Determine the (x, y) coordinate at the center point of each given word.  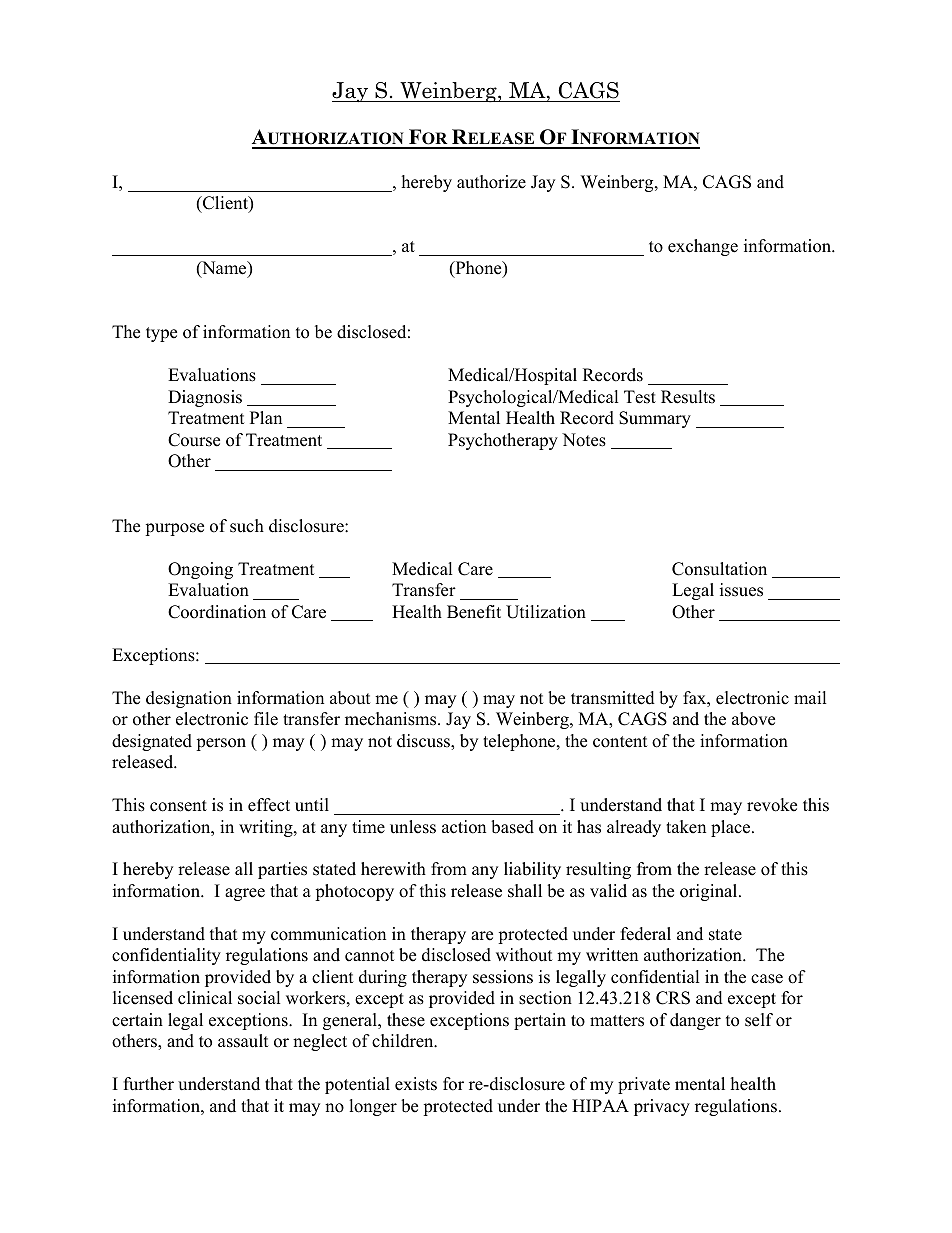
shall (525, 891)
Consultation (719, 569)
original (710, 892)
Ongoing (200, 570)
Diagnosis (205, 398)
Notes (584, 440)
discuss (424, 742)
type (161, 334)
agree (245, 894)
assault (243, 1041)
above (753, 719)
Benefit (474, 612)
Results (688, 397)
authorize (491, 182)
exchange (703, 247)
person (221, 744)
